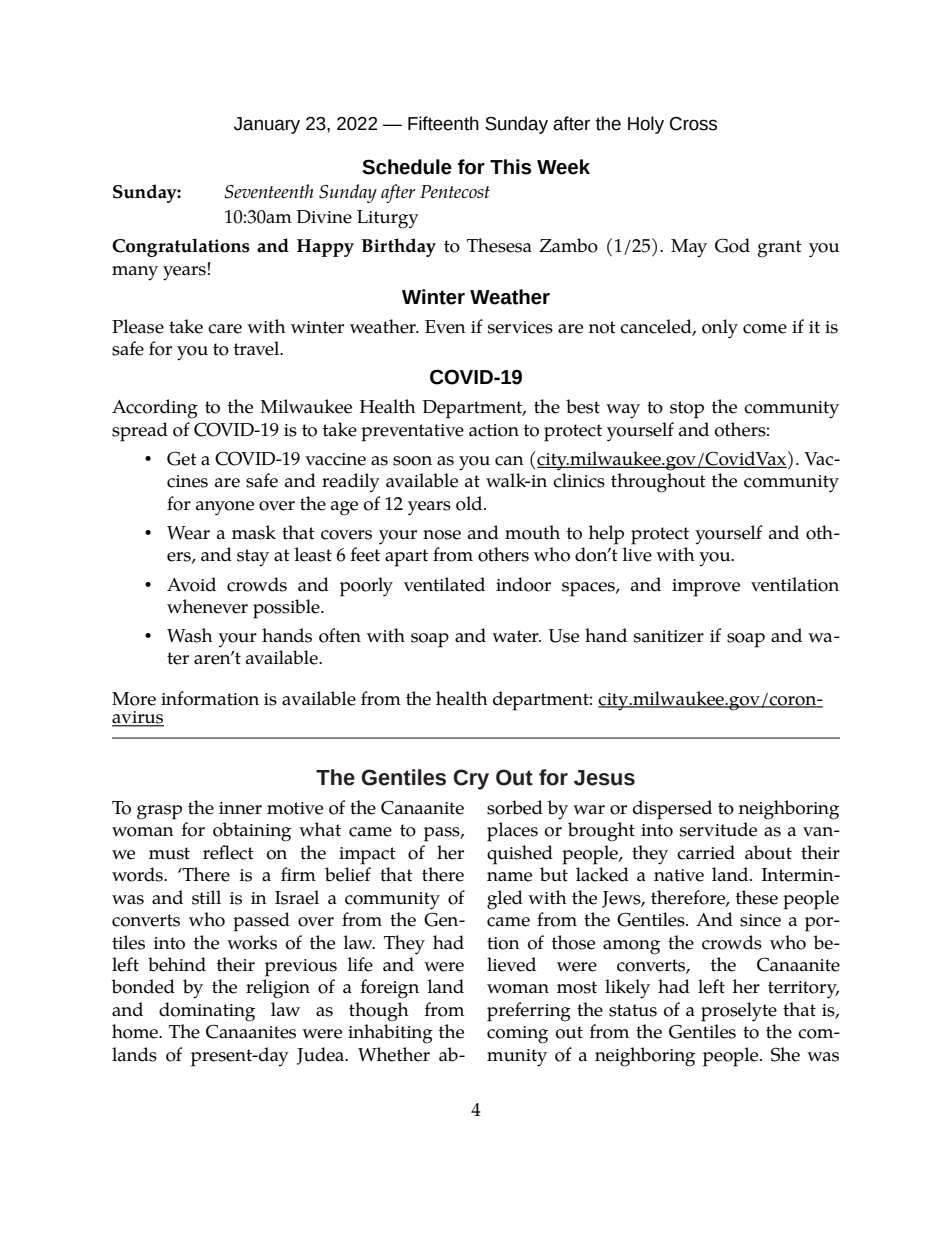 This document has width=952, height=1233. What do you see at coordinates (687, 410) in the document?
I see `stop` at bounding box center [687, 410].
